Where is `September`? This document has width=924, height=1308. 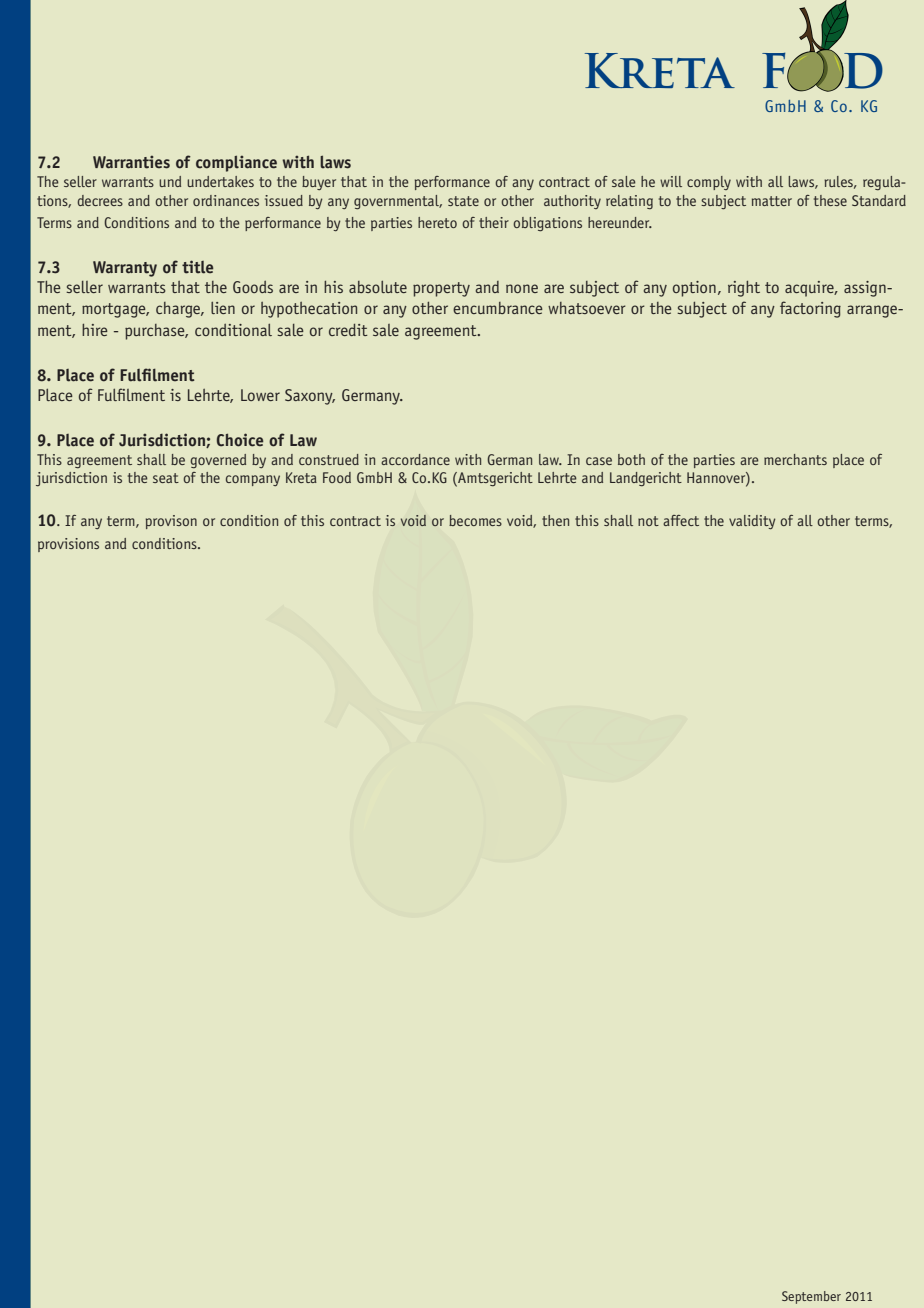 September is located at coordinates (811, 1297).
